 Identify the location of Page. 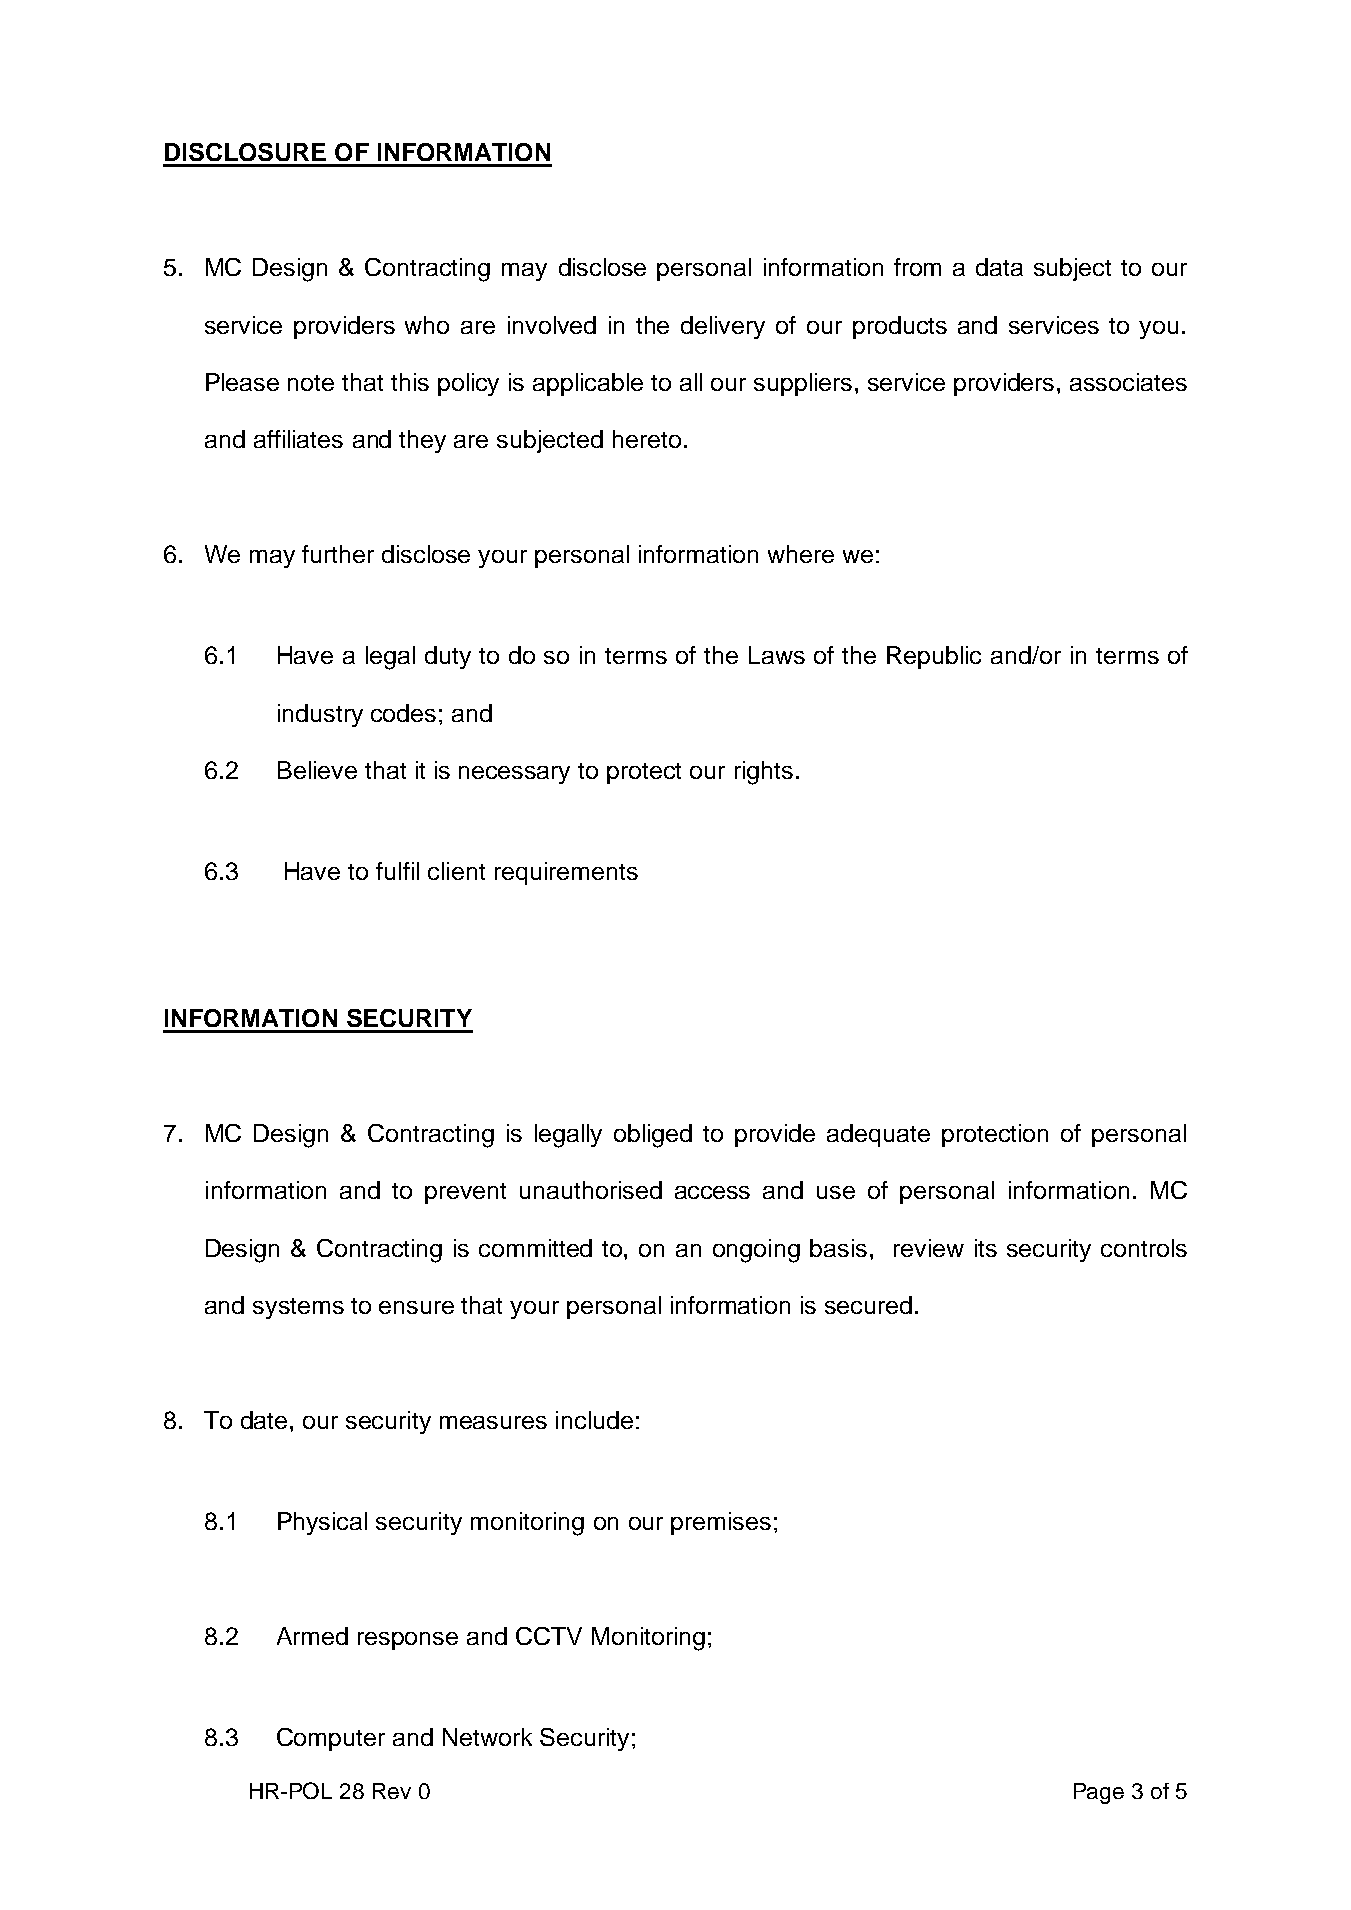
(1099, 1793).
